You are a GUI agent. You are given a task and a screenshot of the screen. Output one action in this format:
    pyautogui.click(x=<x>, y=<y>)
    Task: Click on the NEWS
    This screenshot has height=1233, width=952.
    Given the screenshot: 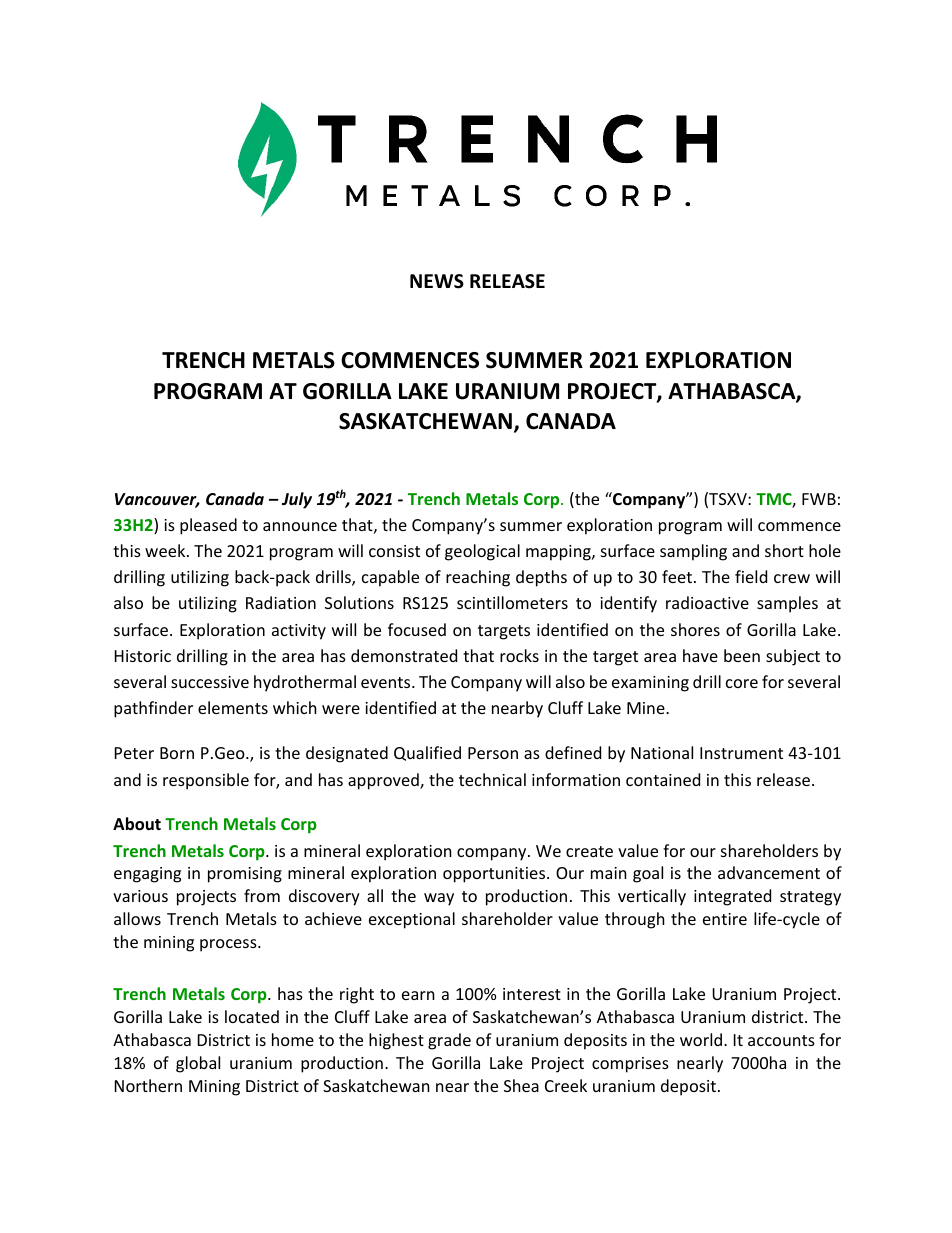 What is the action you would take?
    pyautogui.click(x=437, y=281)
